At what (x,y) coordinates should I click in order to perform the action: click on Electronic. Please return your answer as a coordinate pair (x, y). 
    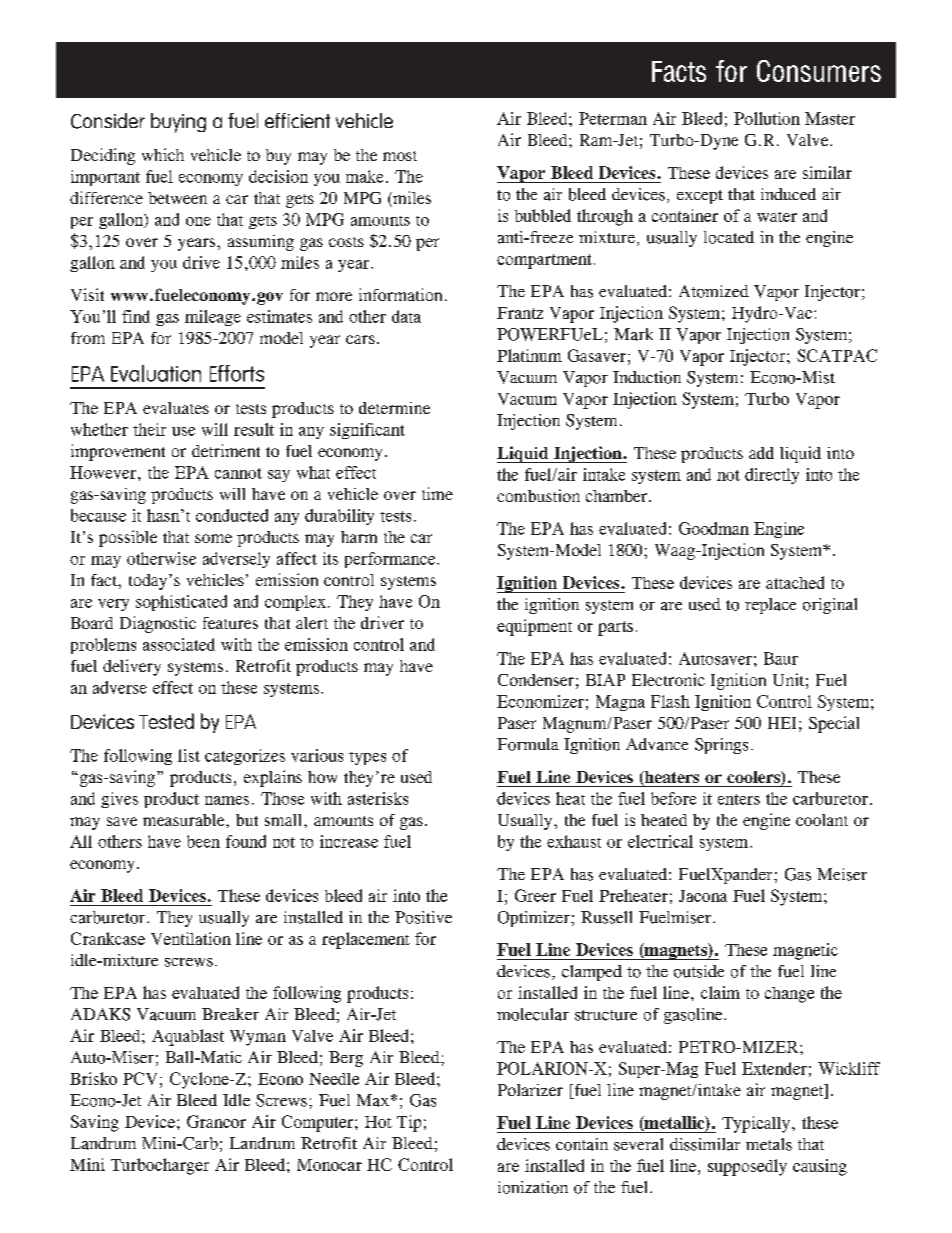
    Looking at the image, I should click on (668, 679).
